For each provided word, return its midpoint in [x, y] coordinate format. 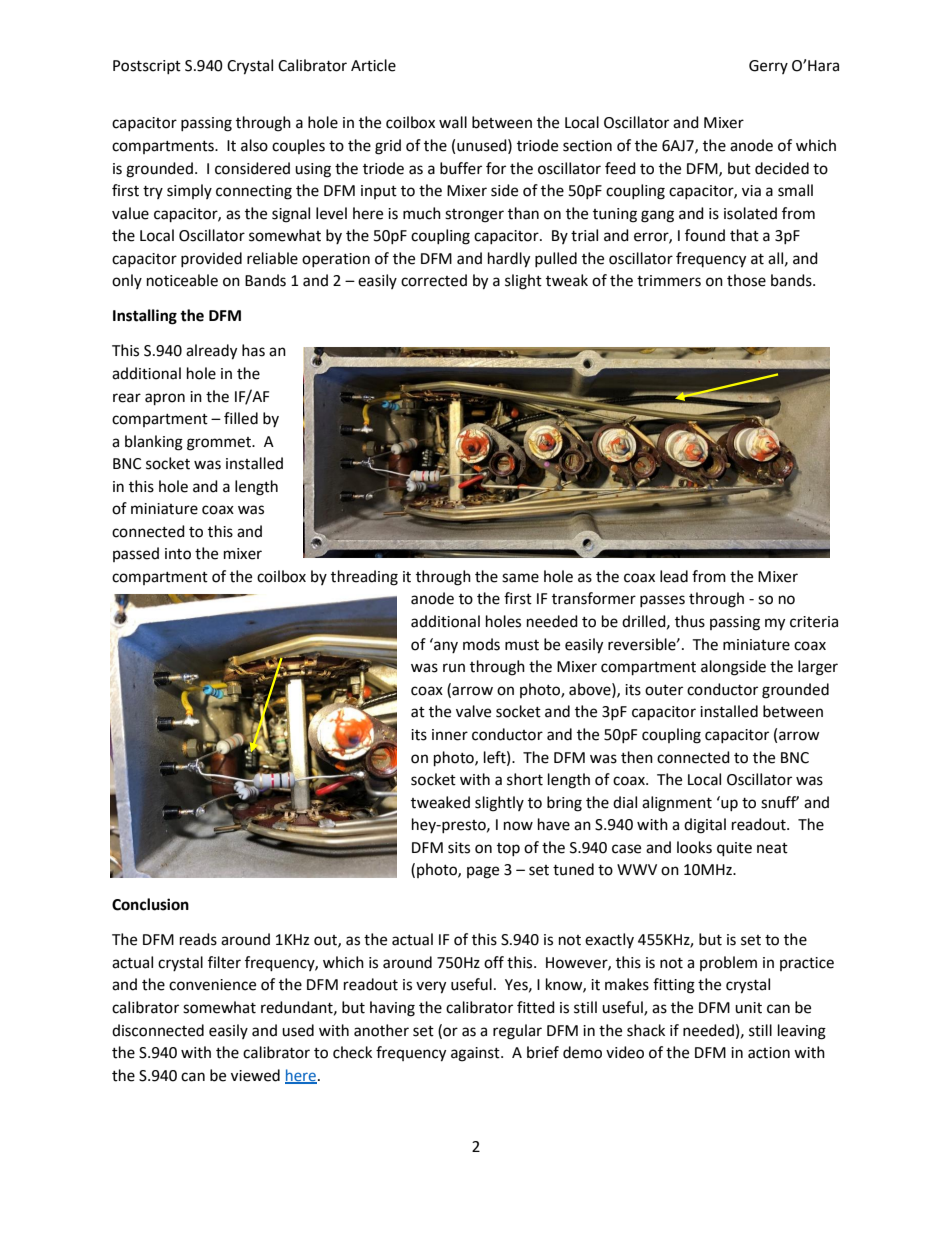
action [769, 1053]
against [476, 1054]
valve [473, 711]
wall [453, 122]
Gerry [768, 67]
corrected [434, 280]
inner [450, 735]
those [746, 280]
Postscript [147, 67]
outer [664, 690]
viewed [255, 1075]
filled [241, 418]
